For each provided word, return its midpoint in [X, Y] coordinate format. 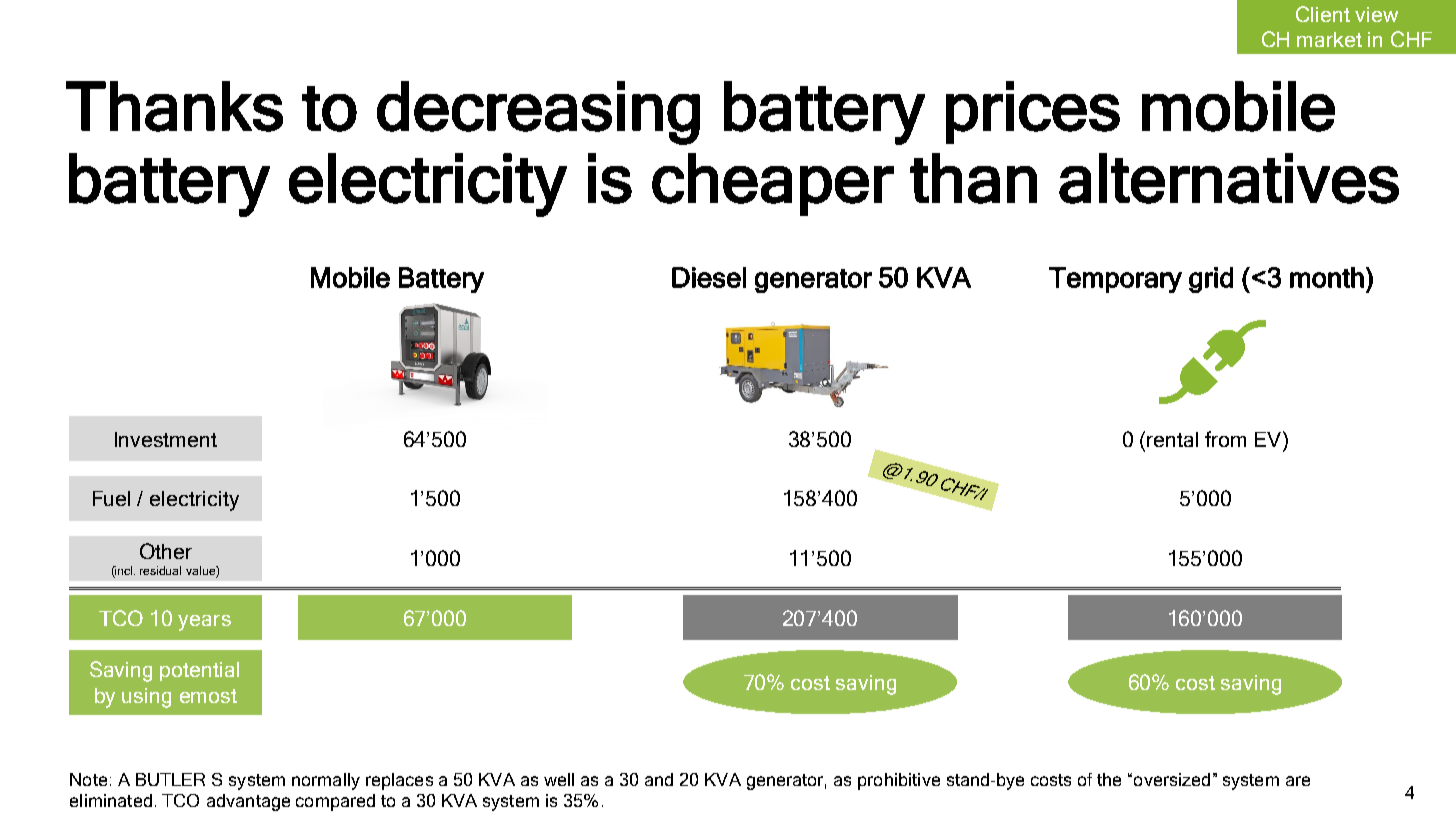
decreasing [538, 113]
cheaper [773, 184]
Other [166, 551]
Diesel [709, 277]
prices [1033, 112]
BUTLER [170, 779]
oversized [1172, 779]
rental [1172, 439]
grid [1211, 280]
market [1329, 39]
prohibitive [899, 781]
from [1225, 439]
